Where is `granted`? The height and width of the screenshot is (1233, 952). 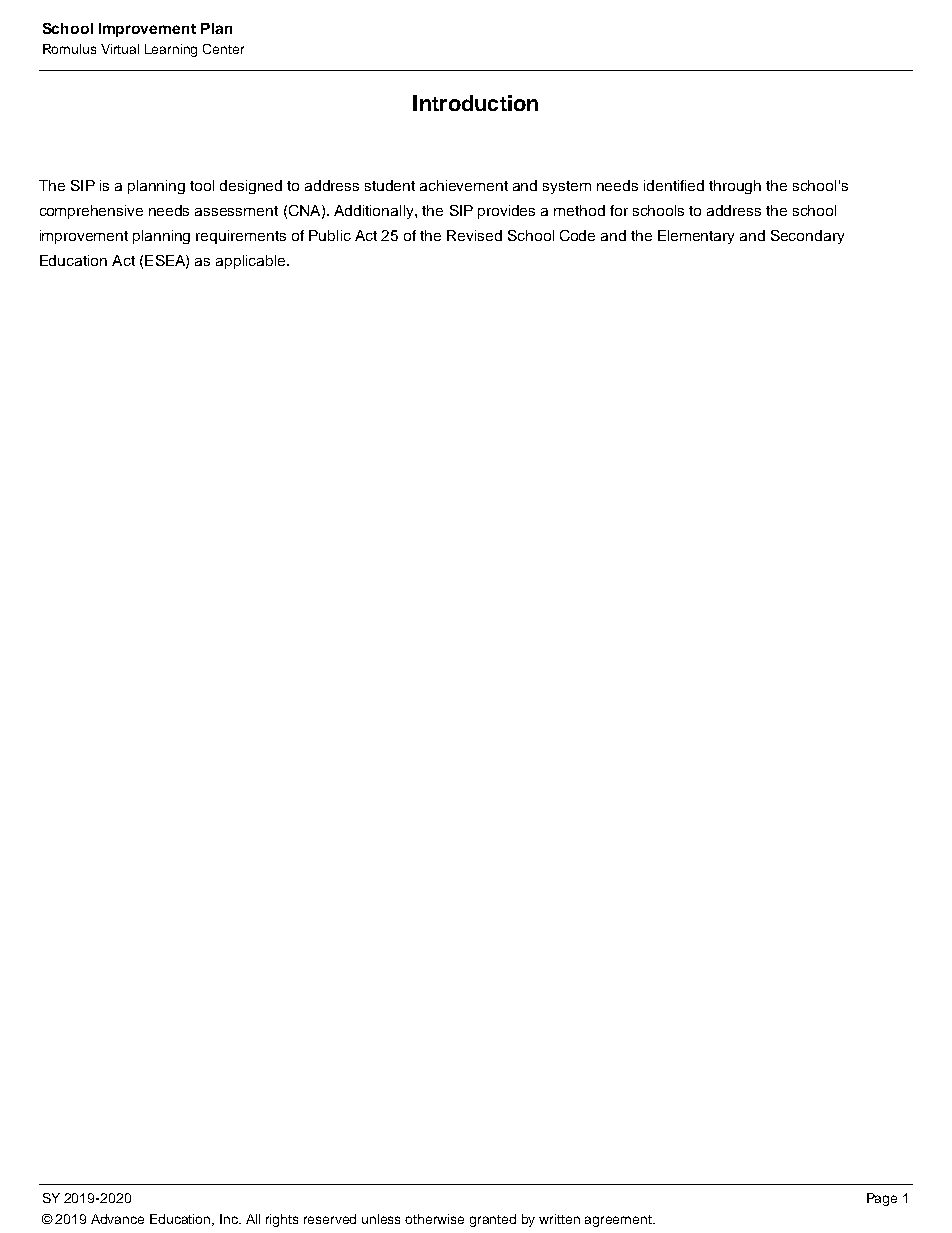
granted is located at coordinates (493, 1220).
